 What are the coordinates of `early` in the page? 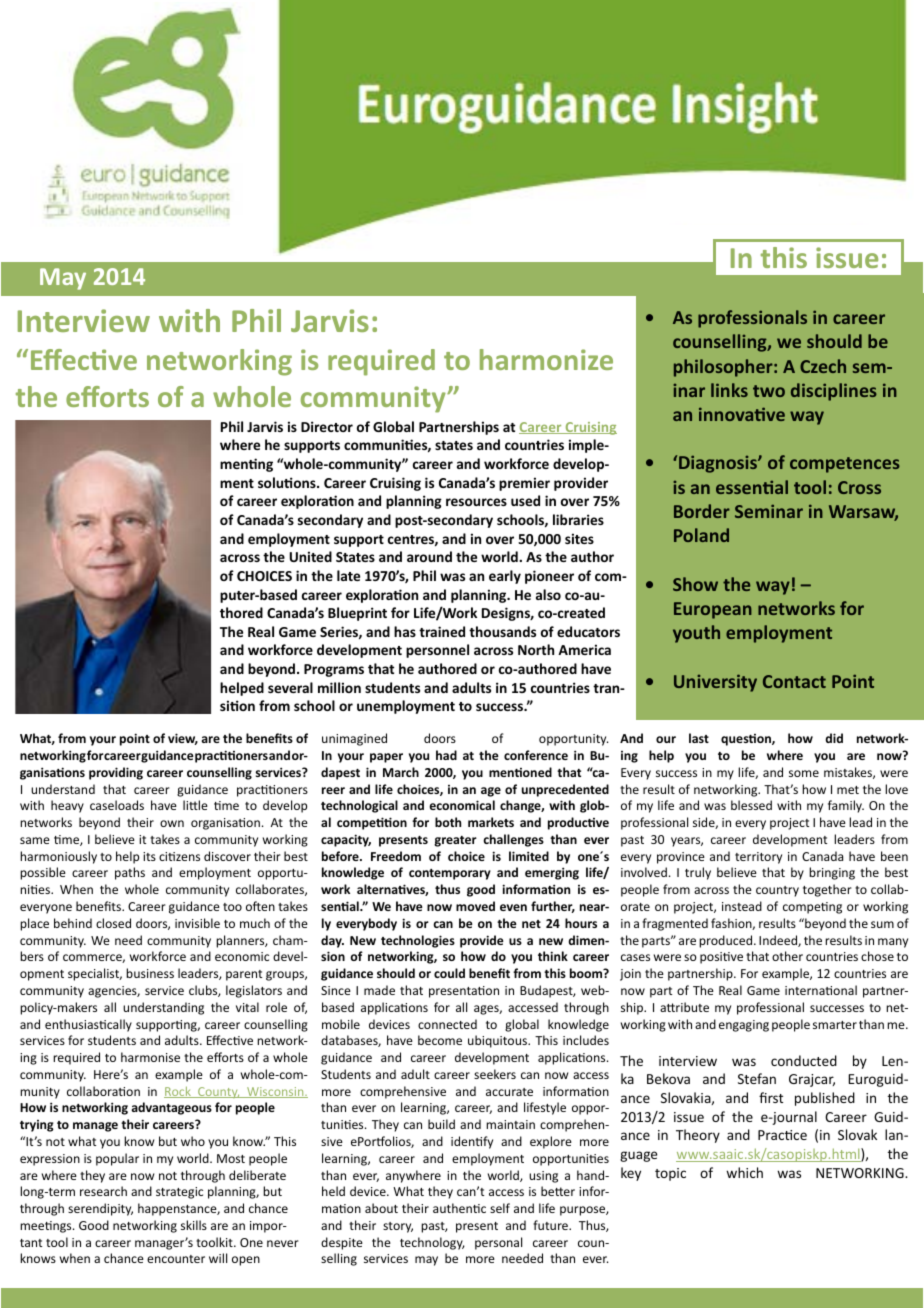 It's located at (505, 577).
